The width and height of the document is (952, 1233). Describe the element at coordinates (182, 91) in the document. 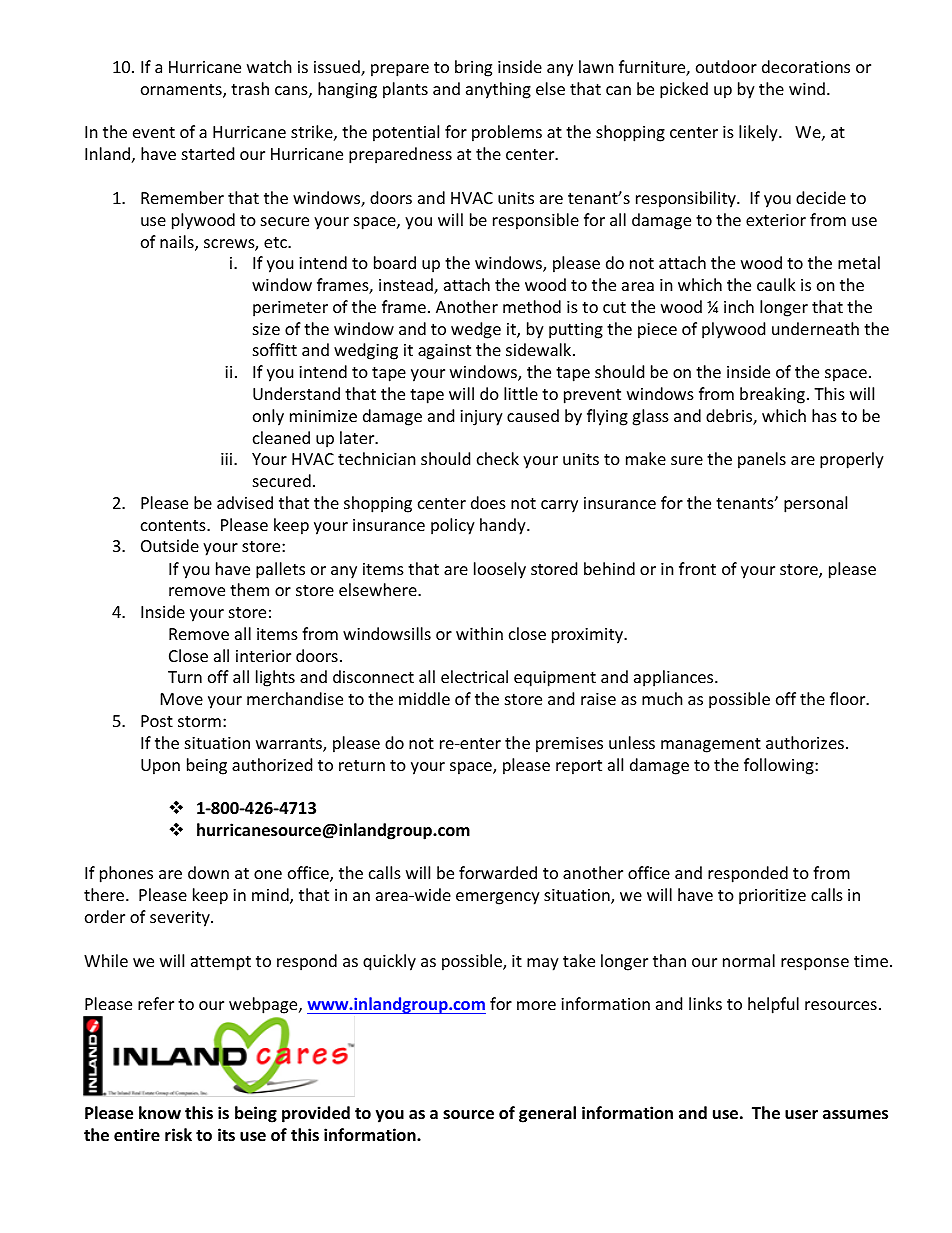

I see `ornaments` at that location.
